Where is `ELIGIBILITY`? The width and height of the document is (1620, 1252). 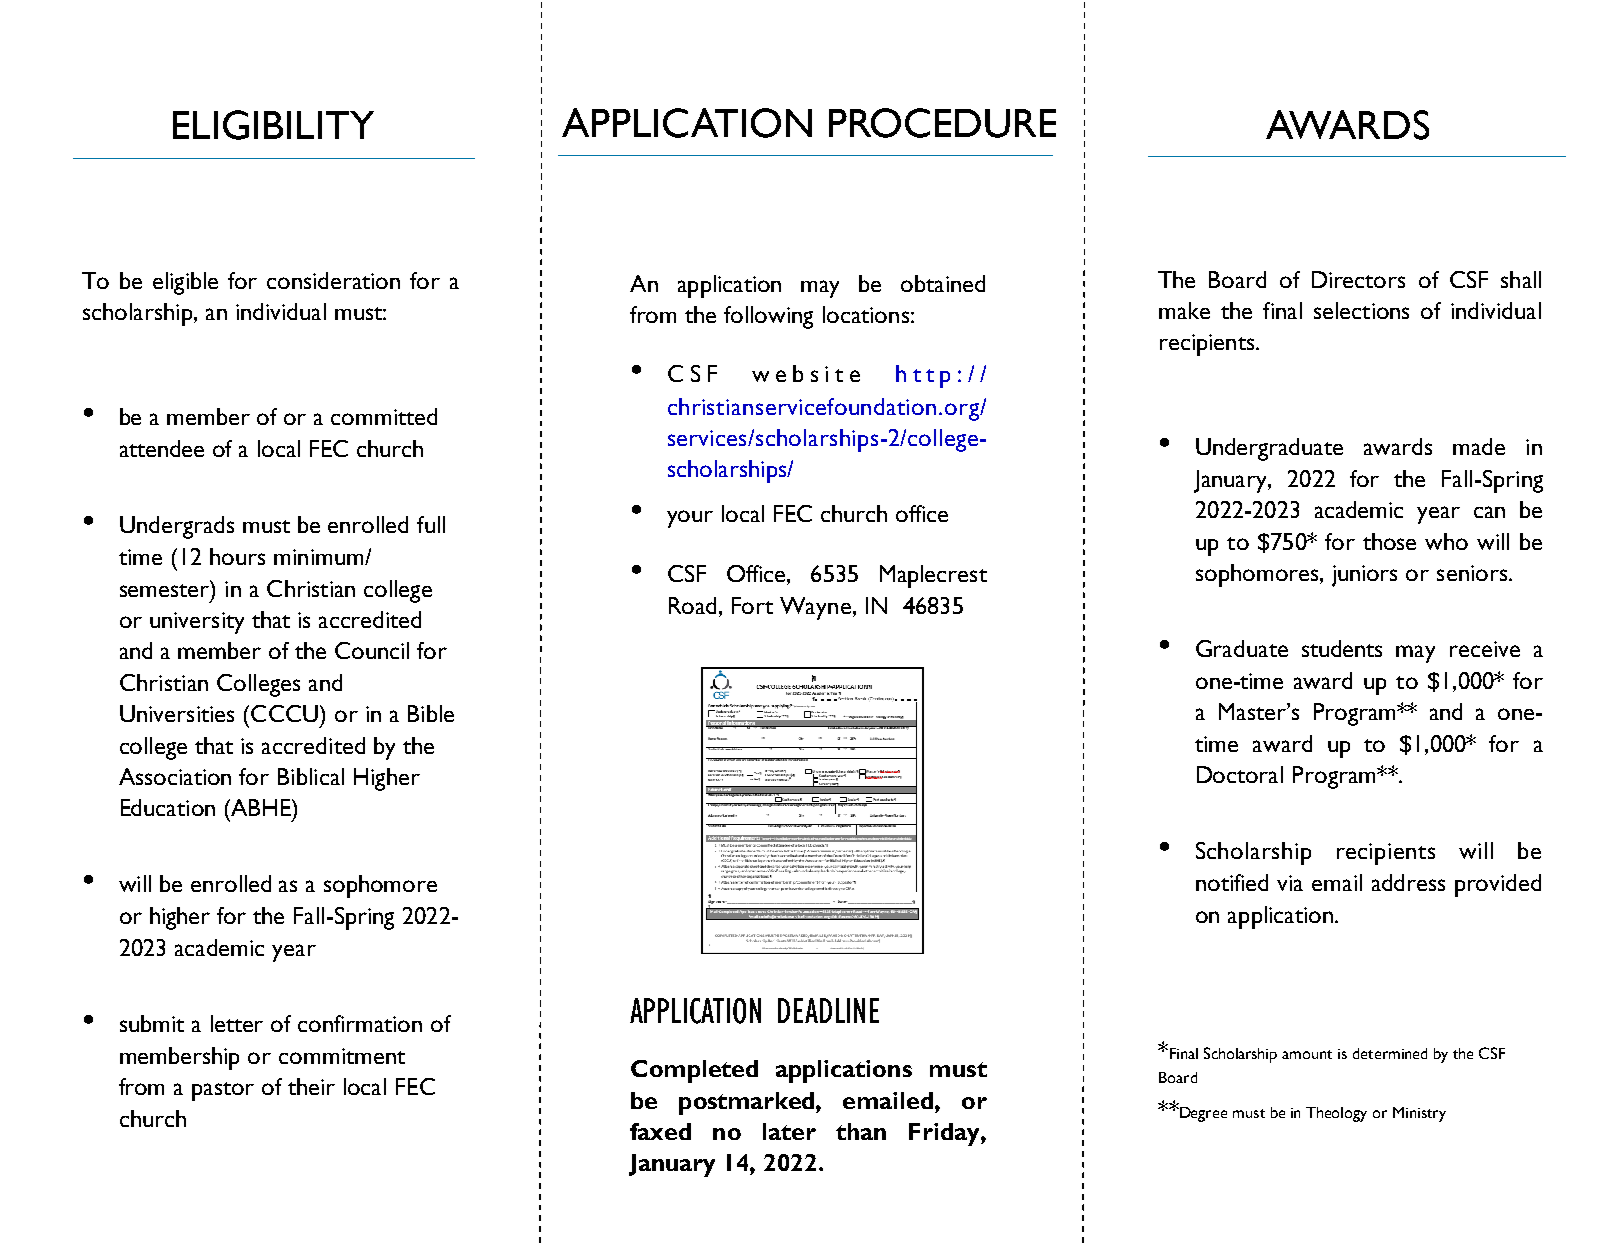
ELIGIBILITY is located at coordinates (273, 125).
